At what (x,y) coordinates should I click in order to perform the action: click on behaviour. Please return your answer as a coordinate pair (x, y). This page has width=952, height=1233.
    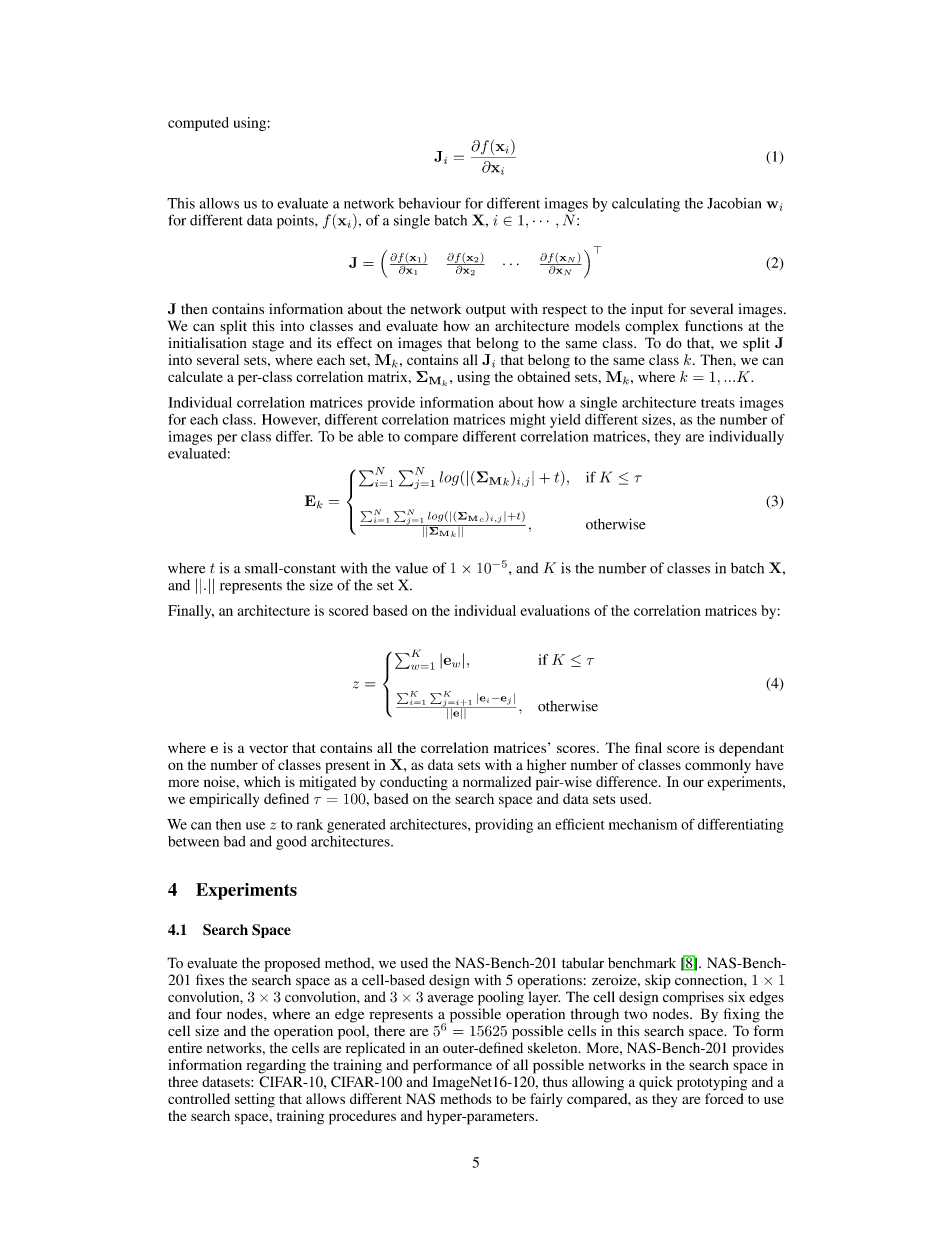
    Looking at the image, I should click on (429, 203).
